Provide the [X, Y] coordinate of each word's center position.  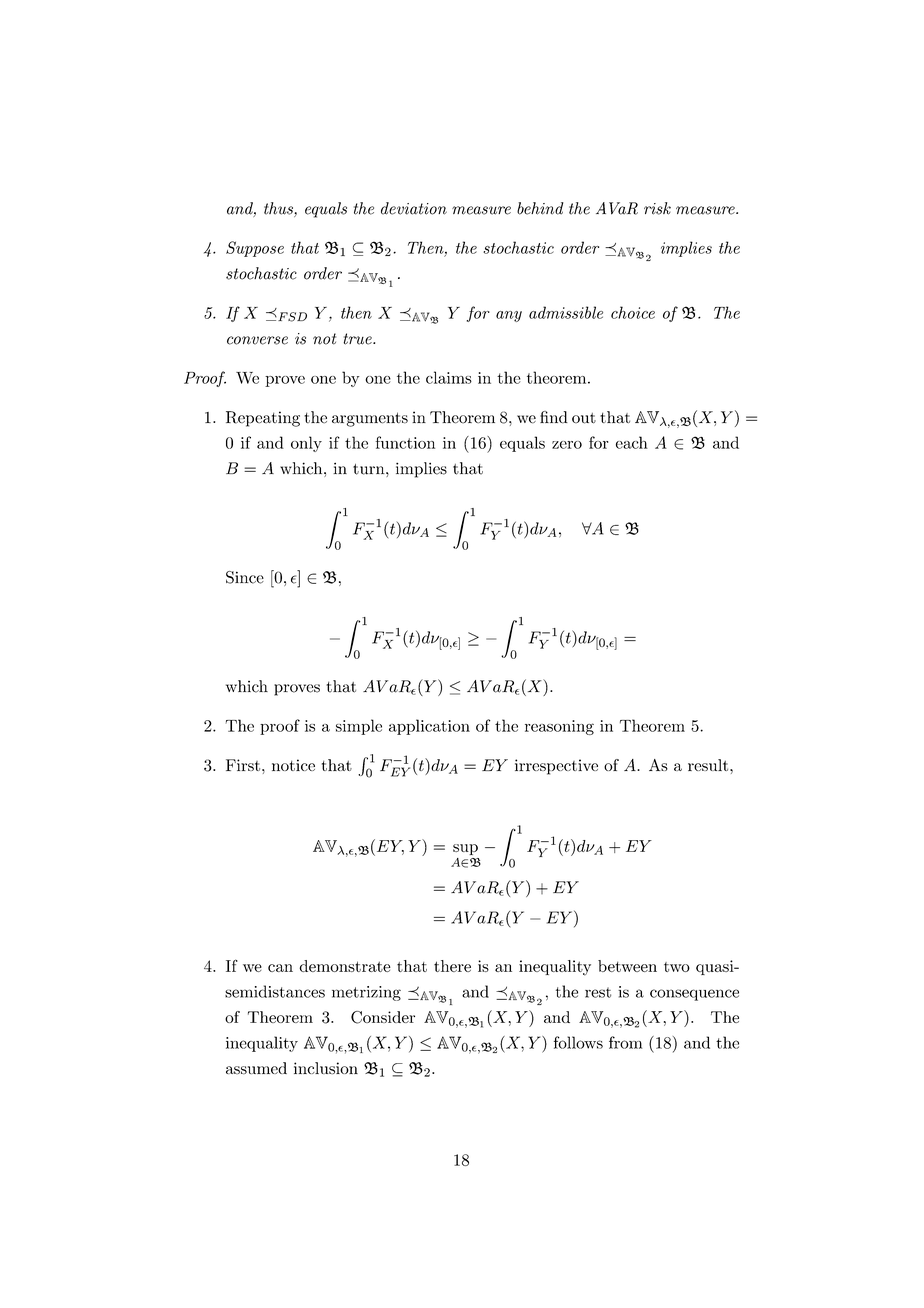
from [625, 1042]
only [306, 444]
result [709, 765]
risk [657, 208]
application [429, 727]
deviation [414, 208]
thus [279, 209]
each [632, 442]
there [452, 966]
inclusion [326, 1068]
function [405, 442]
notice [293, 765]
